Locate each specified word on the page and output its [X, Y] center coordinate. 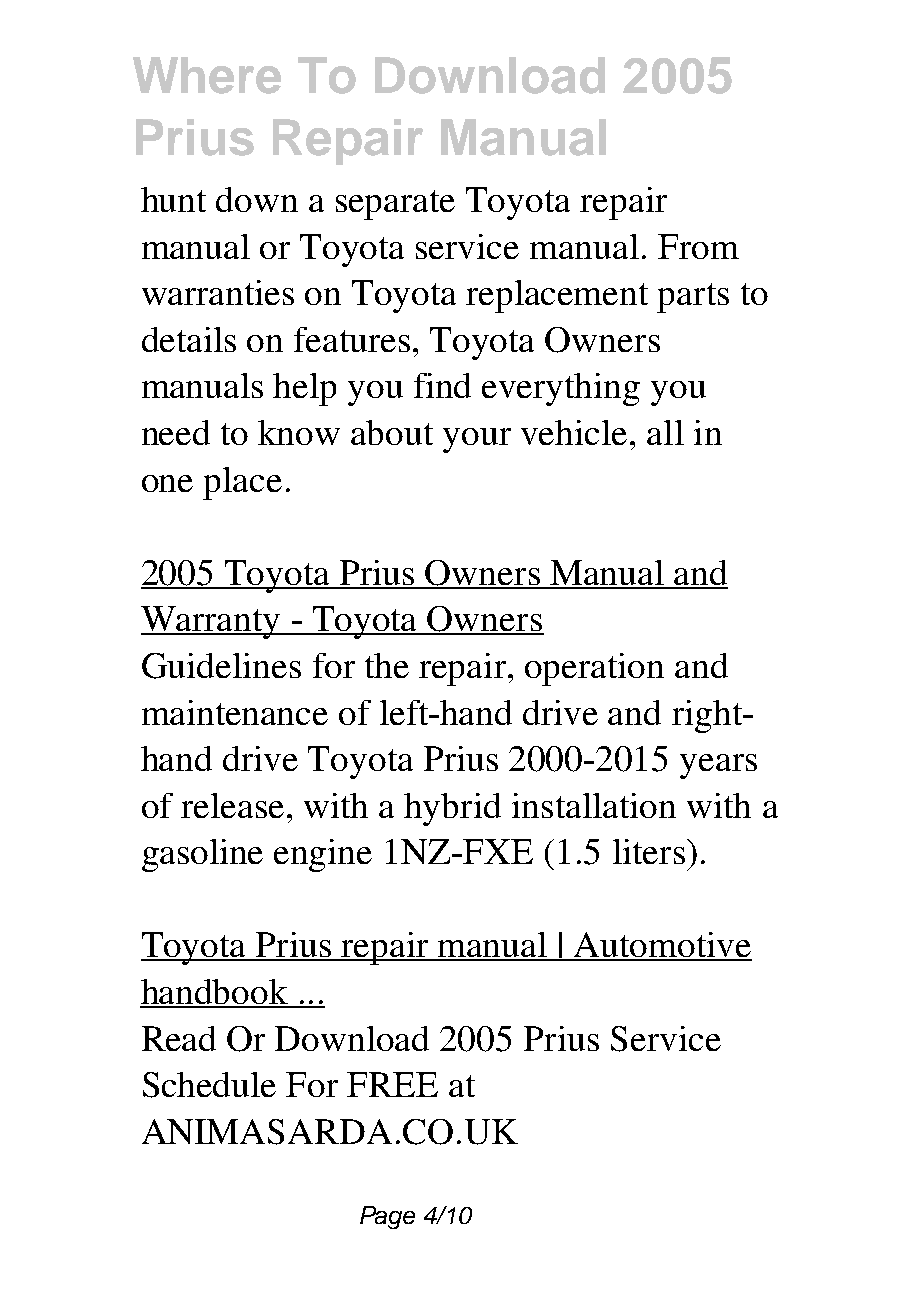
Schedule [209, 1085]
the [387, 665]
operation [594, 669]
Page [387, 1217]
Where [207, 75]
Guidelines [221, 666]
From [698, 246]
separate [395, 205]
